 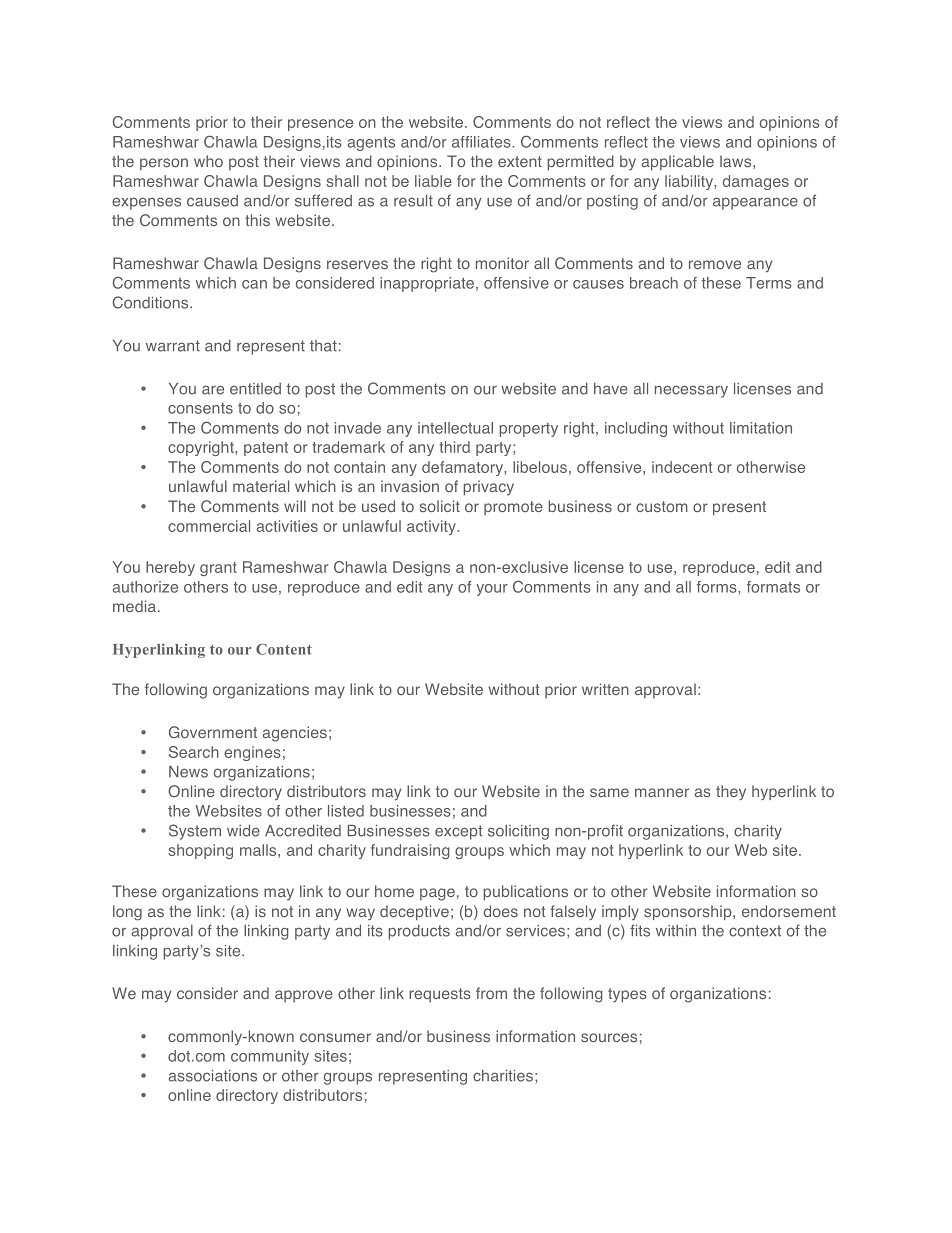 What do you see at coordinates (454, 447) in the page?
I see `third` at bounding box center [454, 447].
